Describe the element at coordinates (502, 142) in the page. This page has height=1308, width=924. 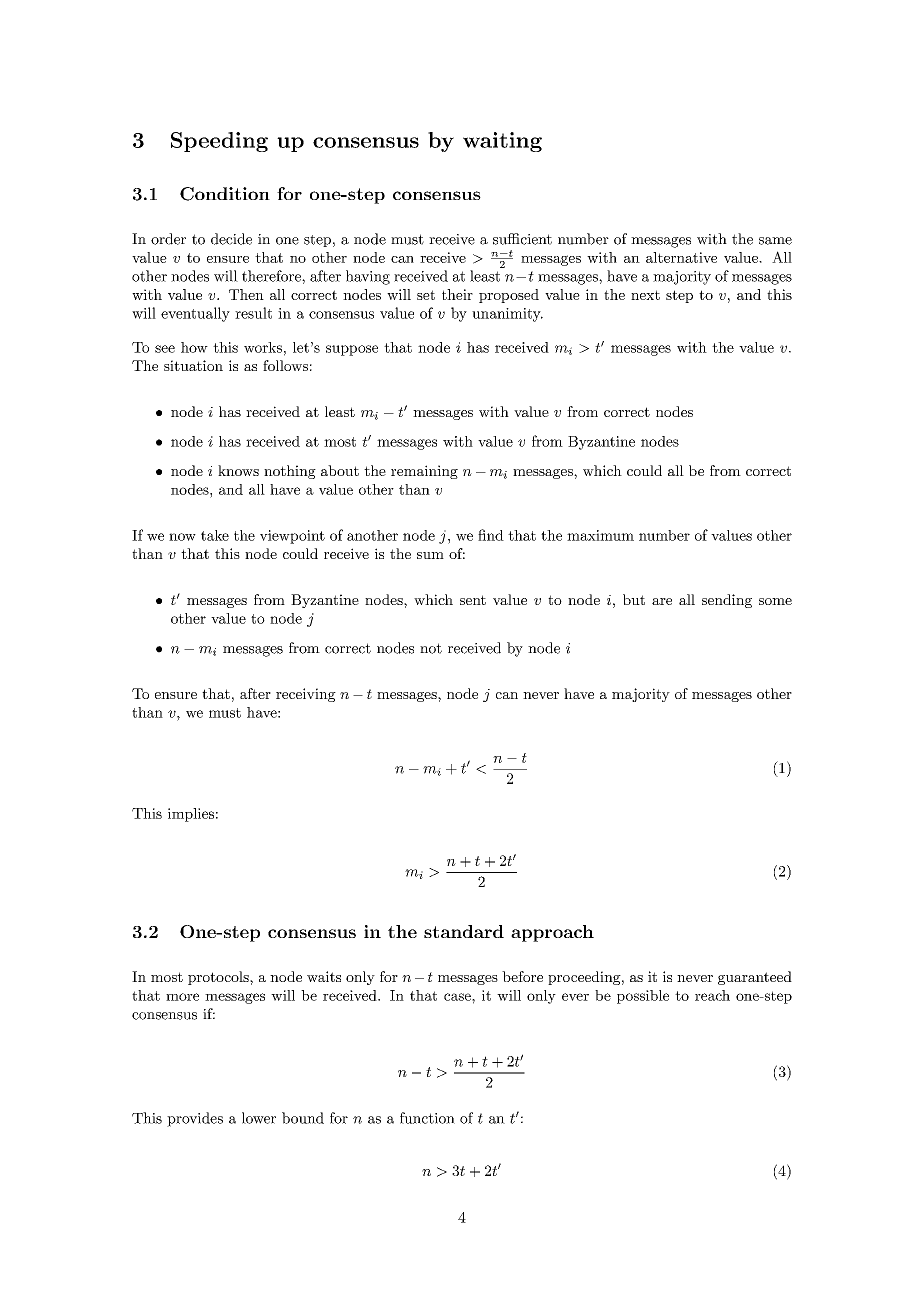
I see `waiting` at that location.
